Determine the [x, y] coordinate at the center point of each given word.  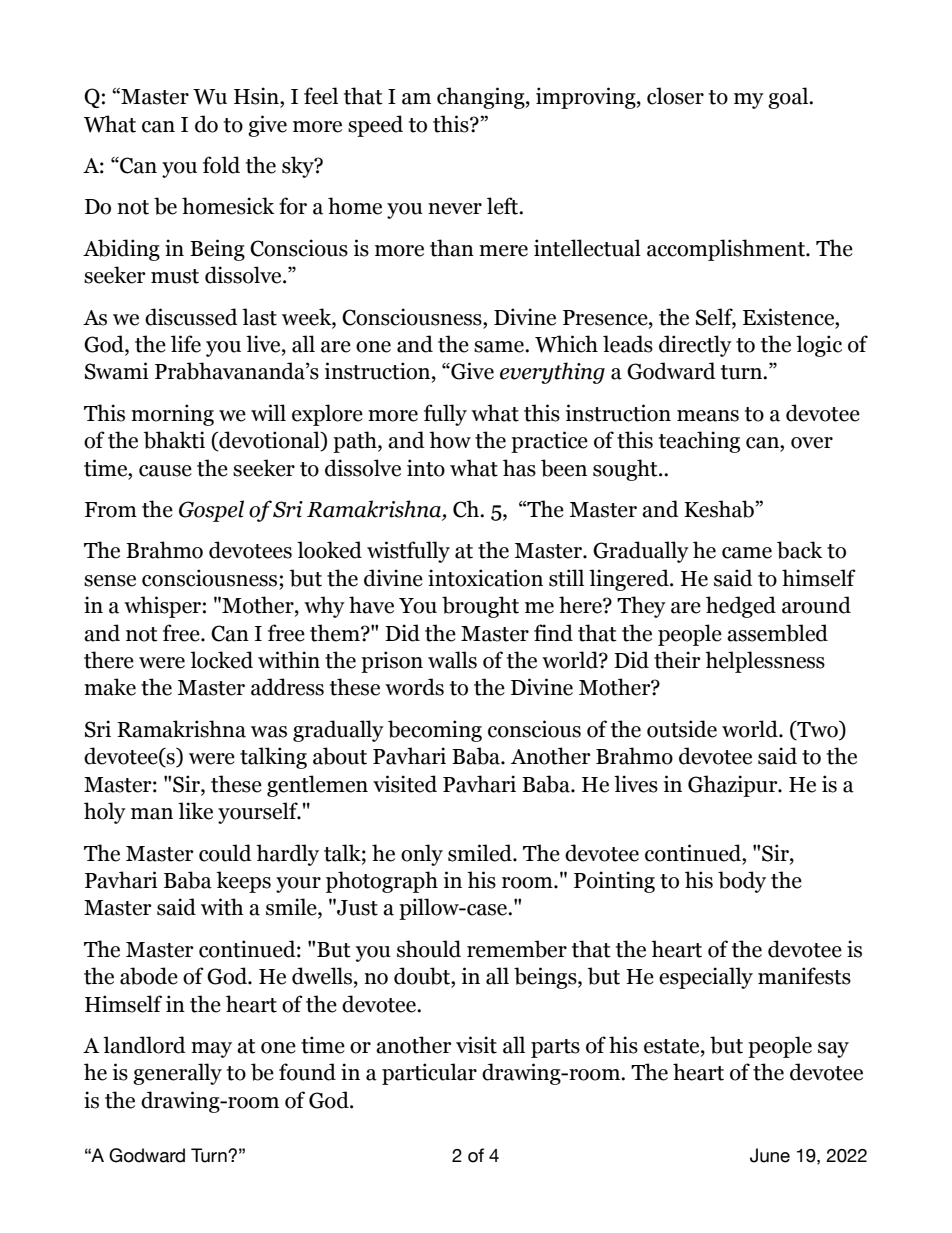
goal [789, 98]
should [429, 949]
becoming [435, 731]
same [500, 347]
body [742, 882]
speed [375, 126]
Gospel [211, 511]
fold [221, 165]
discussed [191, 317]
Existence [790, 317]
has [519, 468]
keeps [243, 882]
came [747, 553]
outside [682, 729]
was [269, 732]
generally [177, 1074]
